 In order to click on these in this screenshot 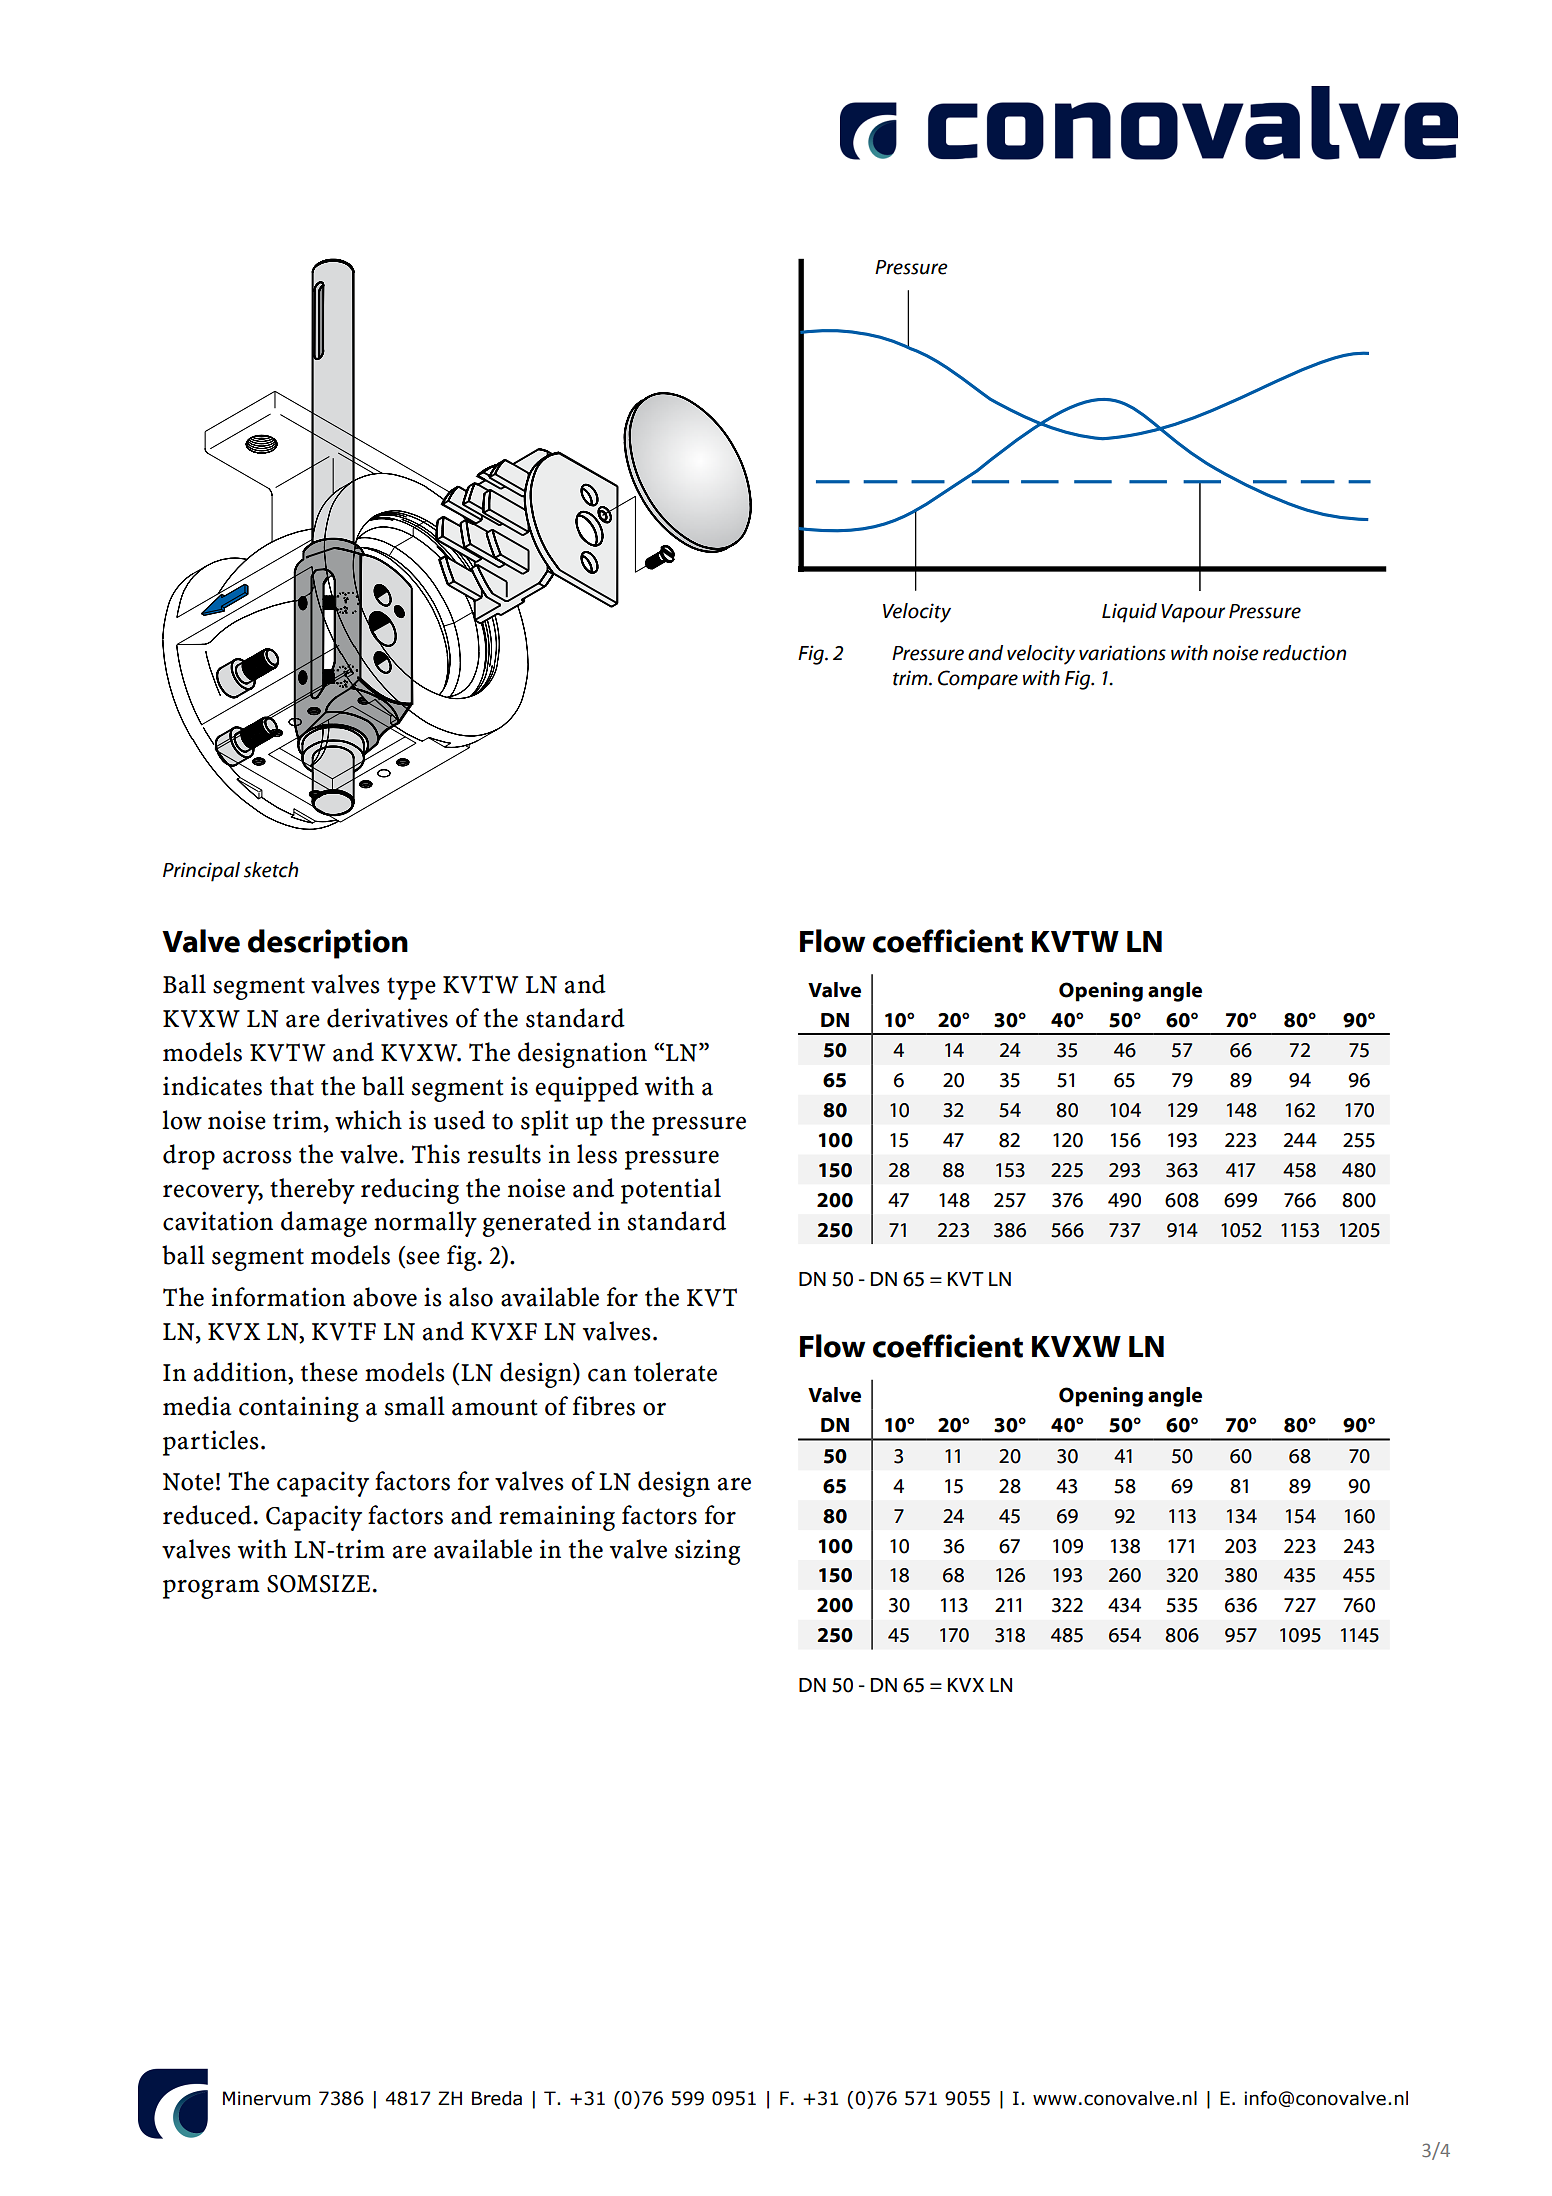, I will do `click(329, 1372)`.
